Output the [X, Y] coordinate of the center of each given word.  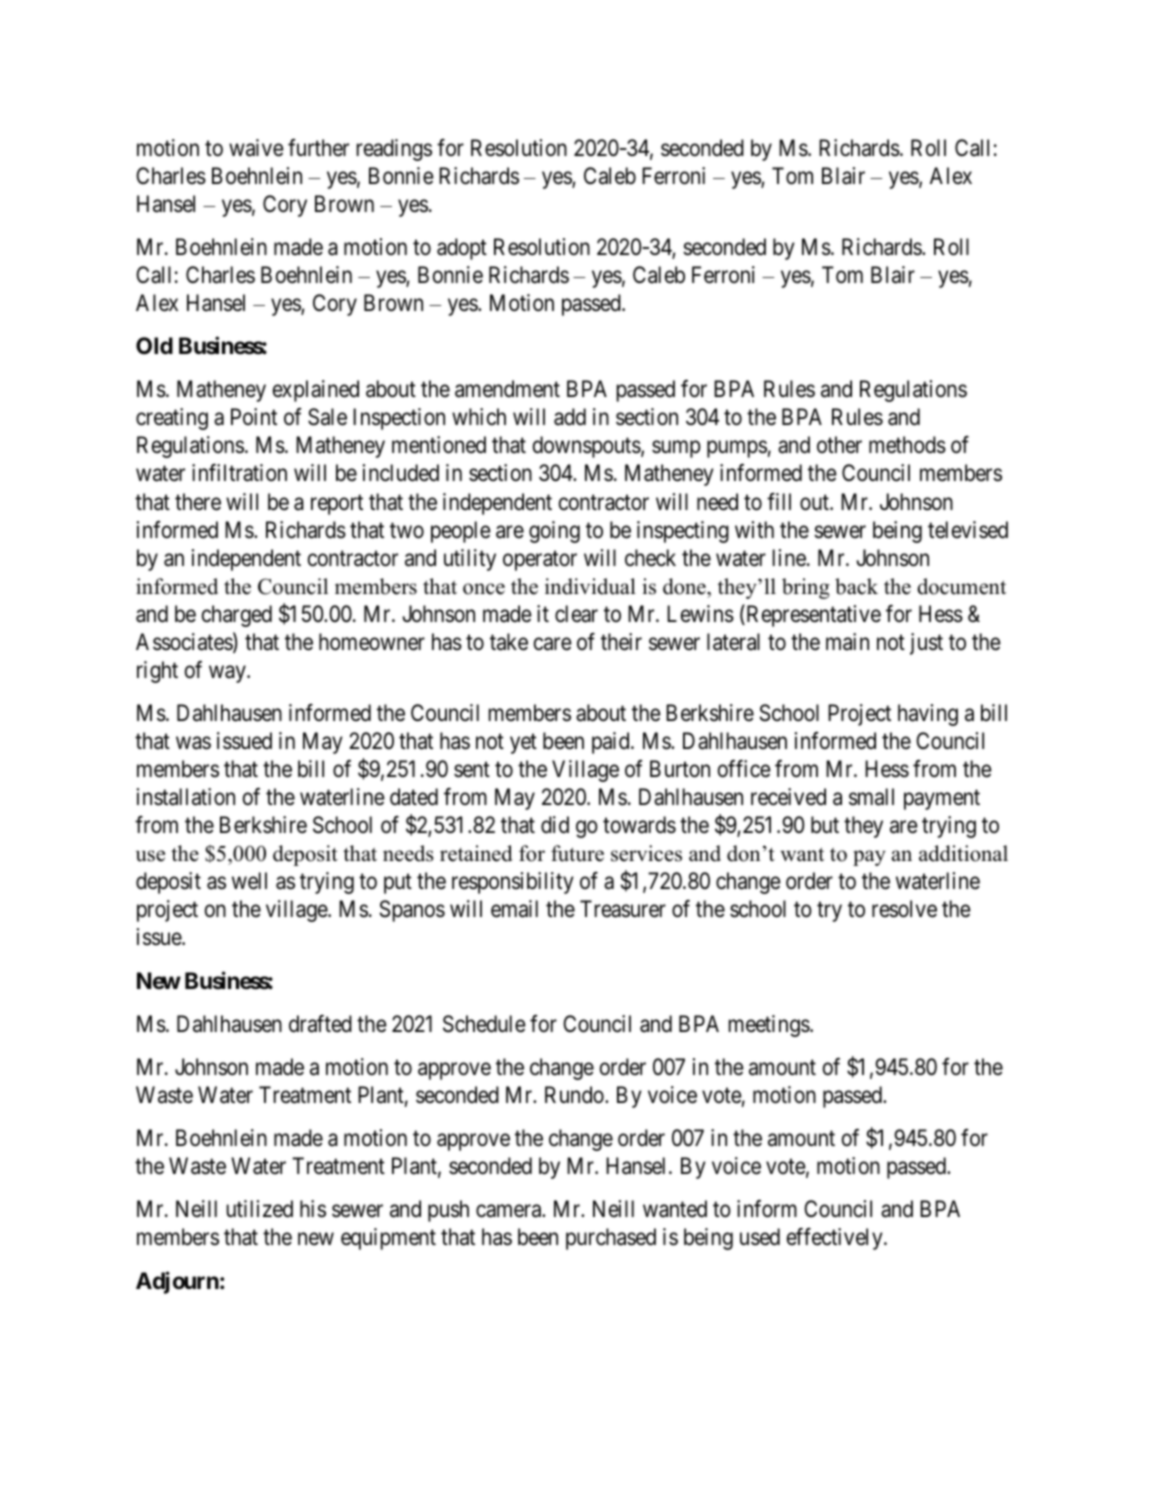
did [555, 825]
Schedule [484, 1024]
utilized [260, 1209]
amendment [507, 389]
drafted [320, 1024]
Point [254, 416]
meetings [770, 1026]
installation [186, 797]
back [856, 586]
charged [237, 616]
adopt [462, 249]
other [839, 444]
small [871, 797]
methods [907, 445]
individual [590, 586]
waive [256, 148]
